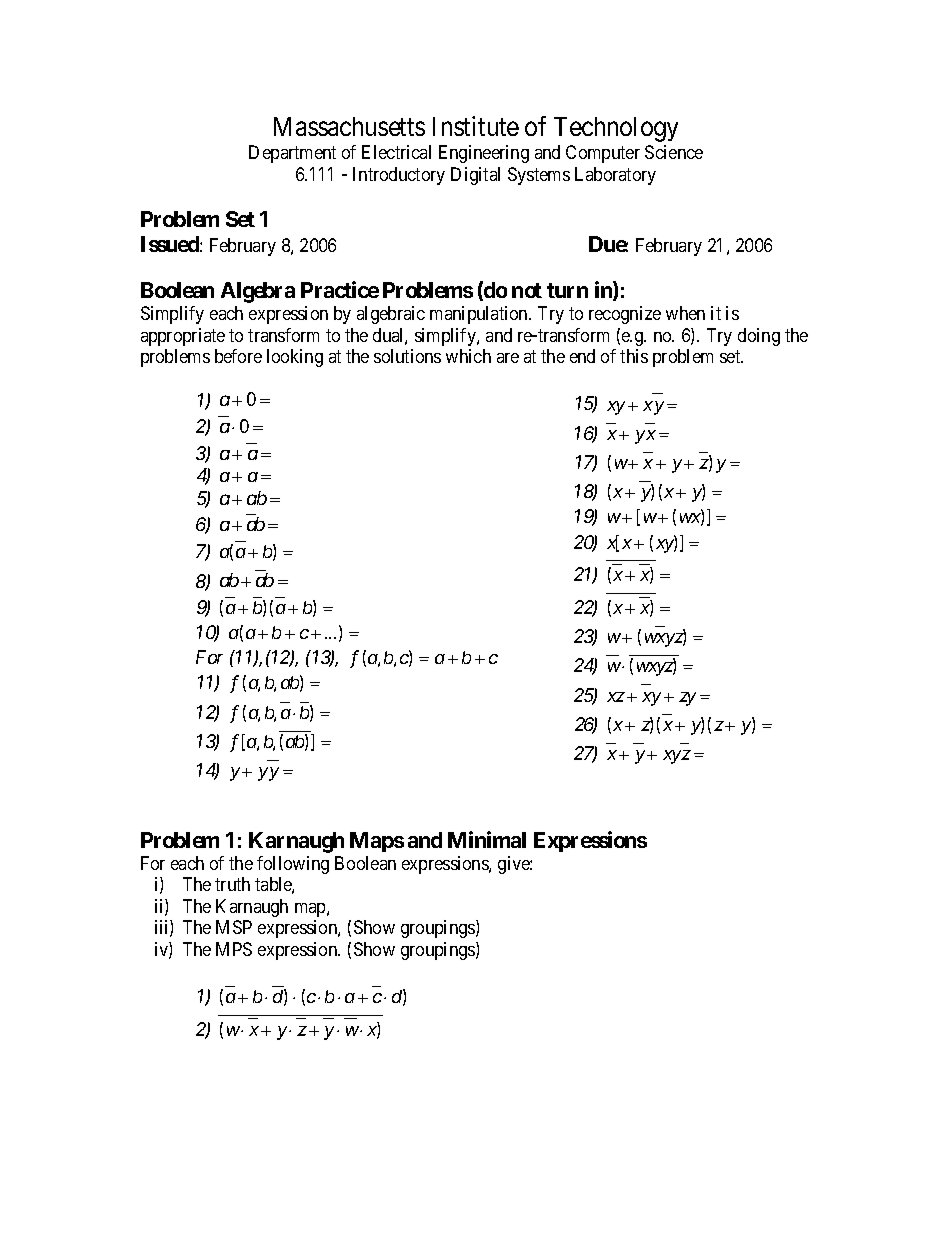  What do you see at coordinates (292, 154) in the document?
I see `Department` at bounding box center [292, 154].
